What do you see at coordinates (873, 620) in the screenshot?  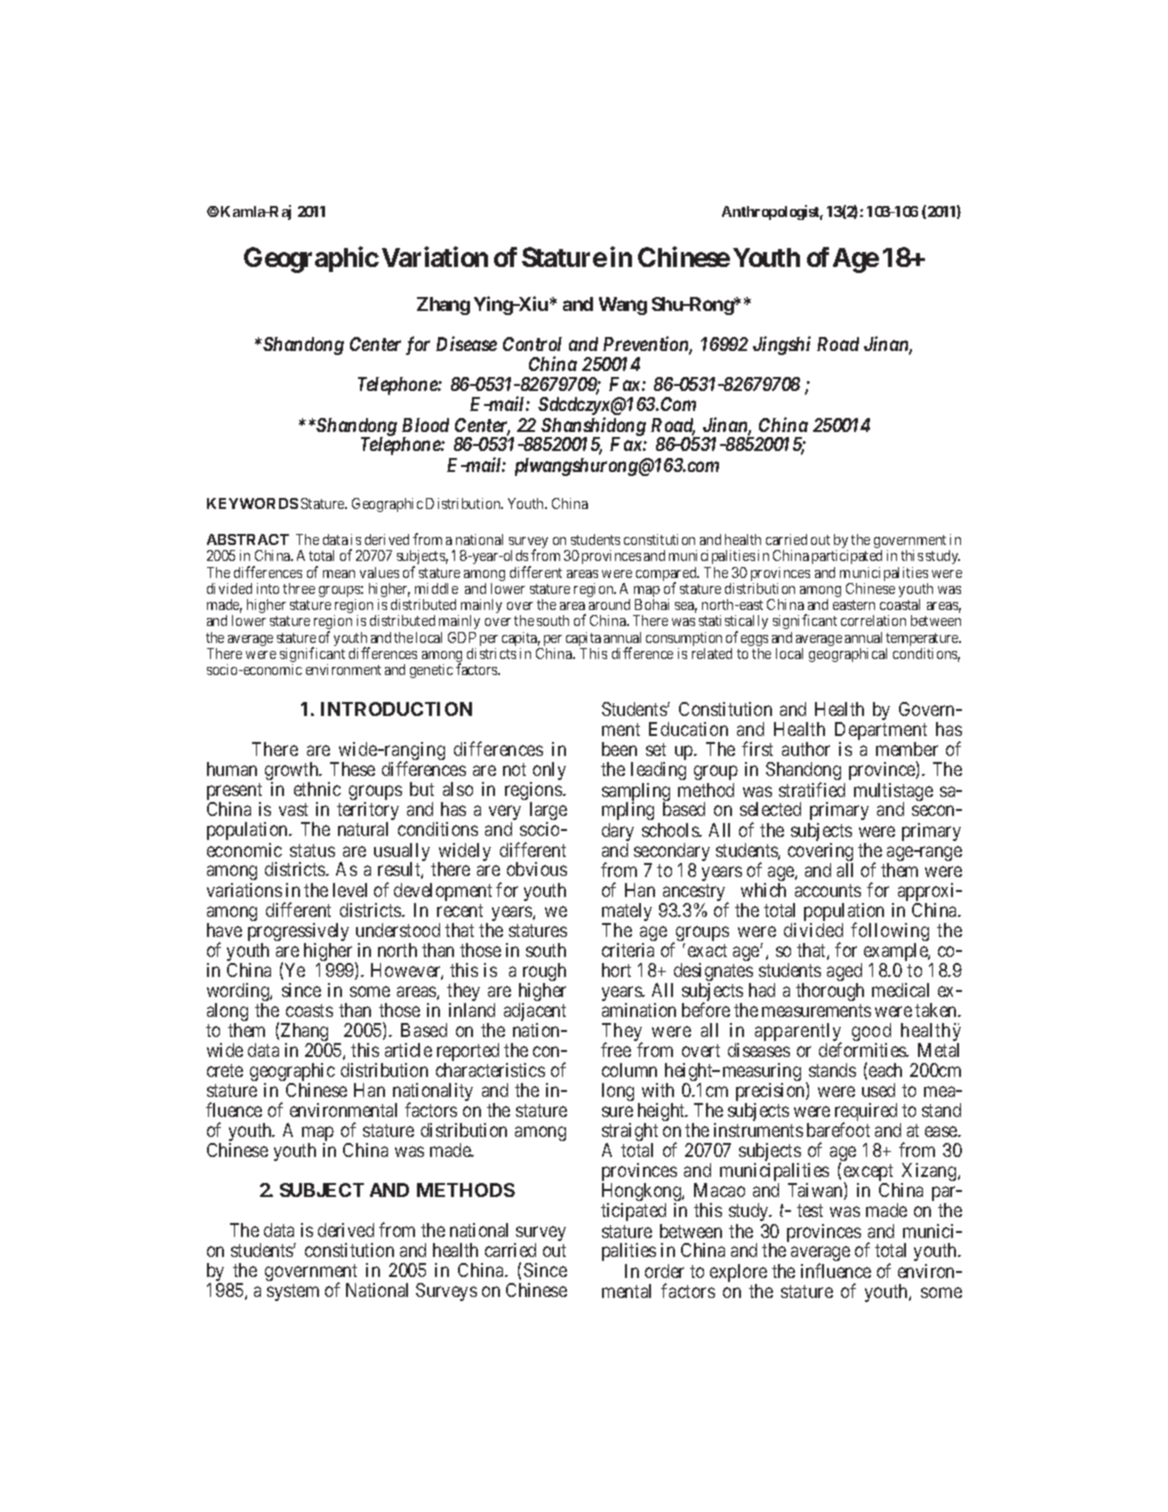 I see `correlation` at bounding box center [873, 620].
